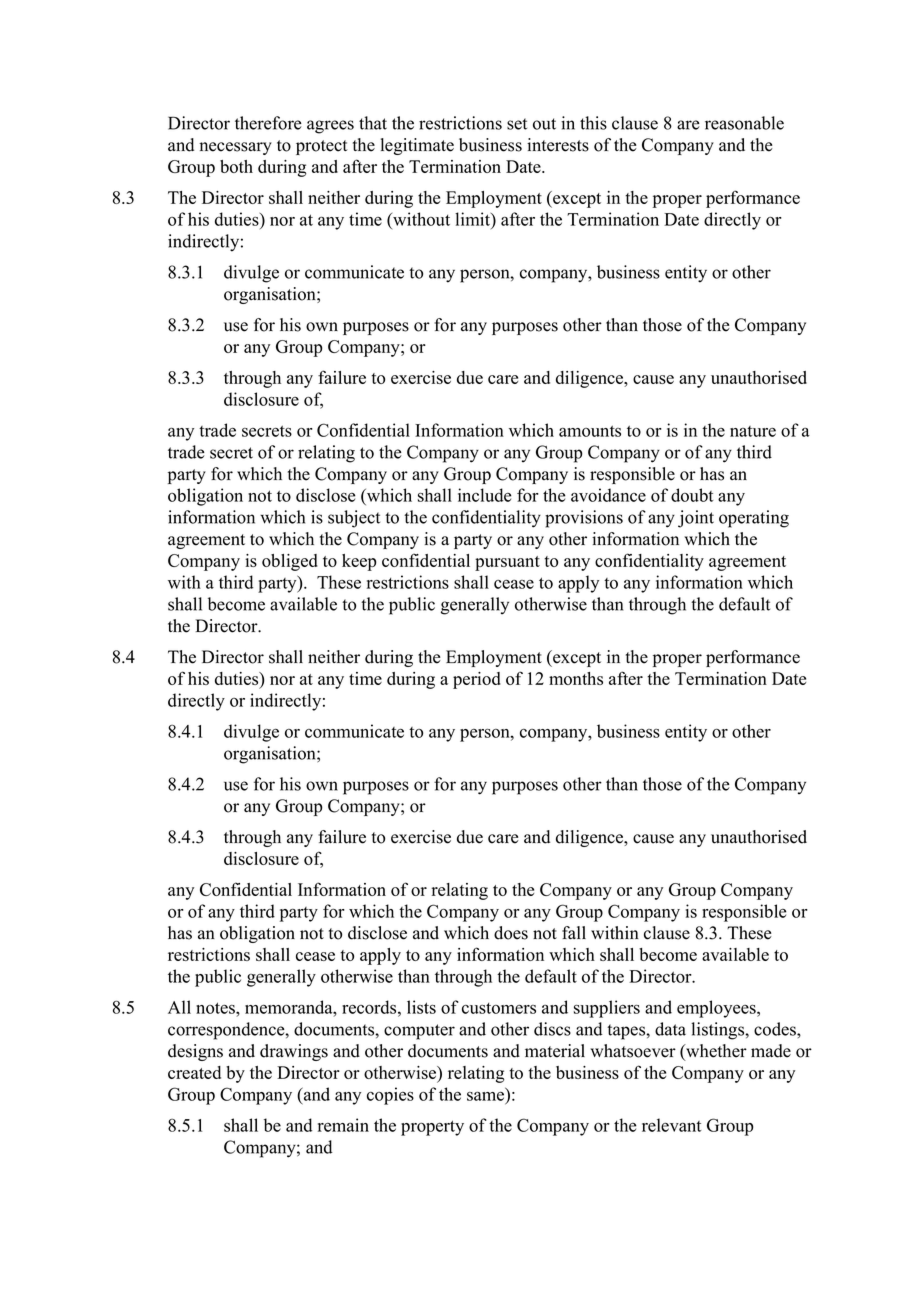 This screenshot has height=1308, width=924. I want to click on set, so click(517, 124).
